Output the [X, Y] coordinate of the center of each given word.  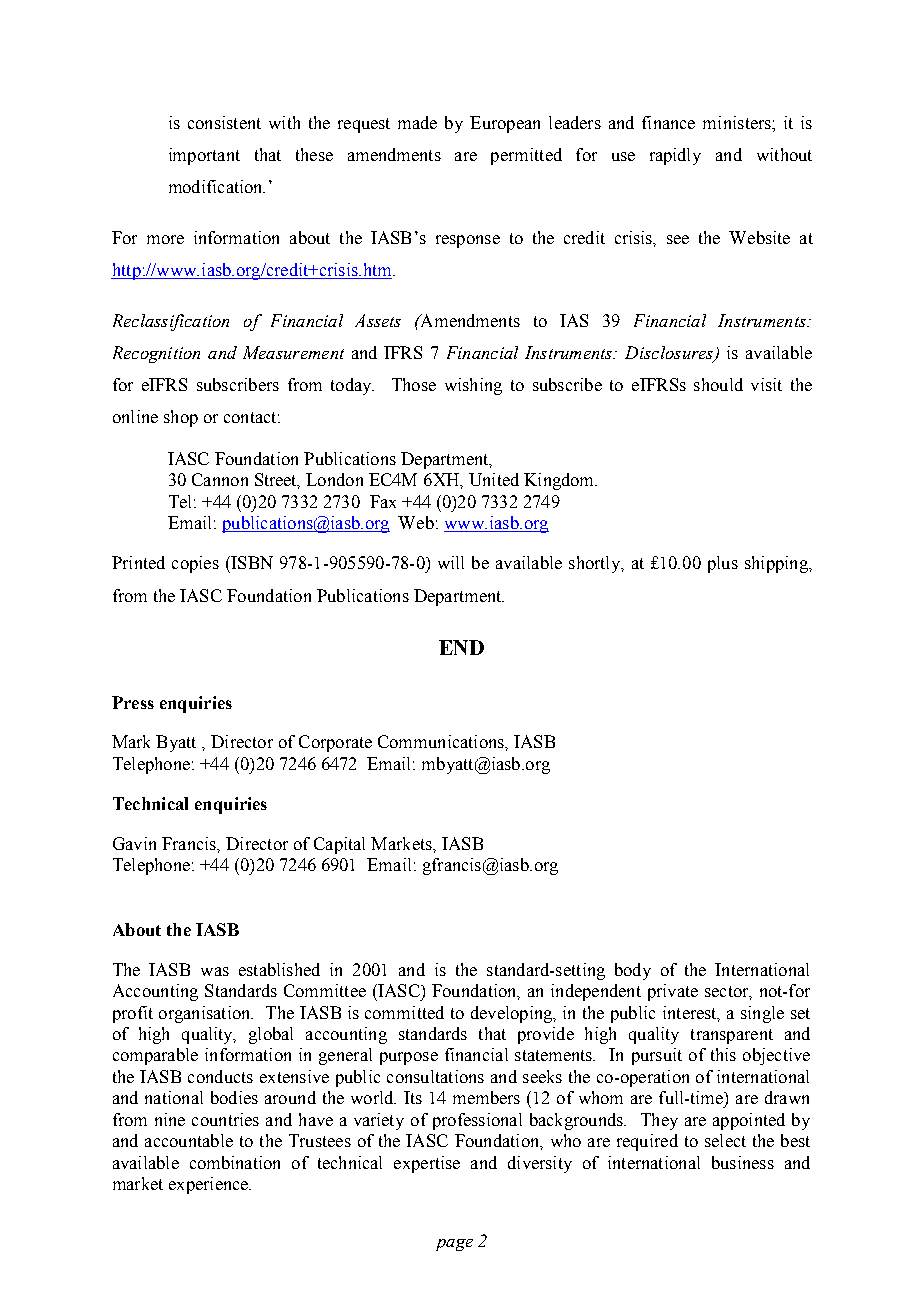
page [454, 1245]
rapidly [675, 156]
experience [210, 1185]
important [204, 156]
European [505, 124]
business [743, 1162]
